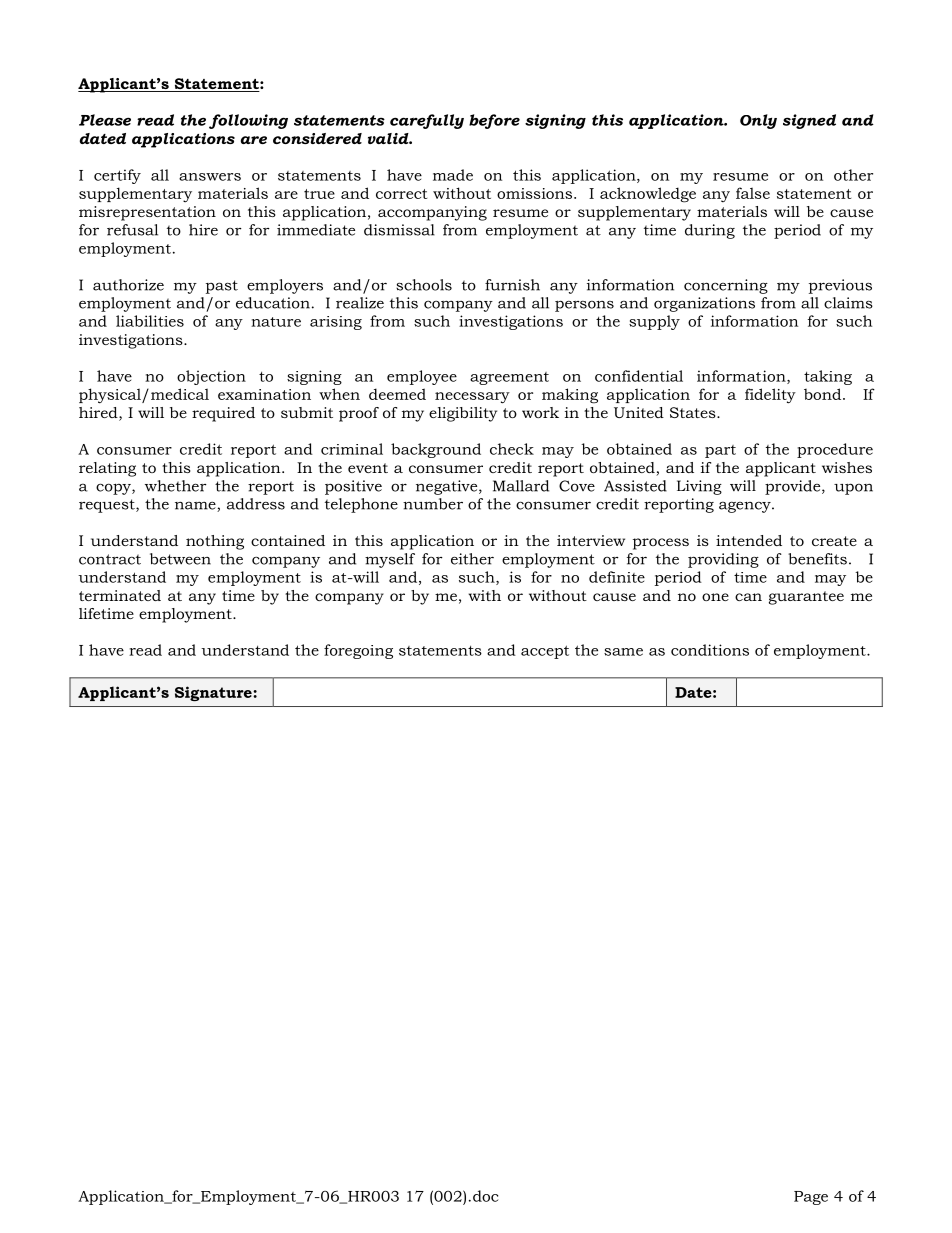  Describe the element at coordinates (545, 652) in the screenshot. I see `accept` at that location.
